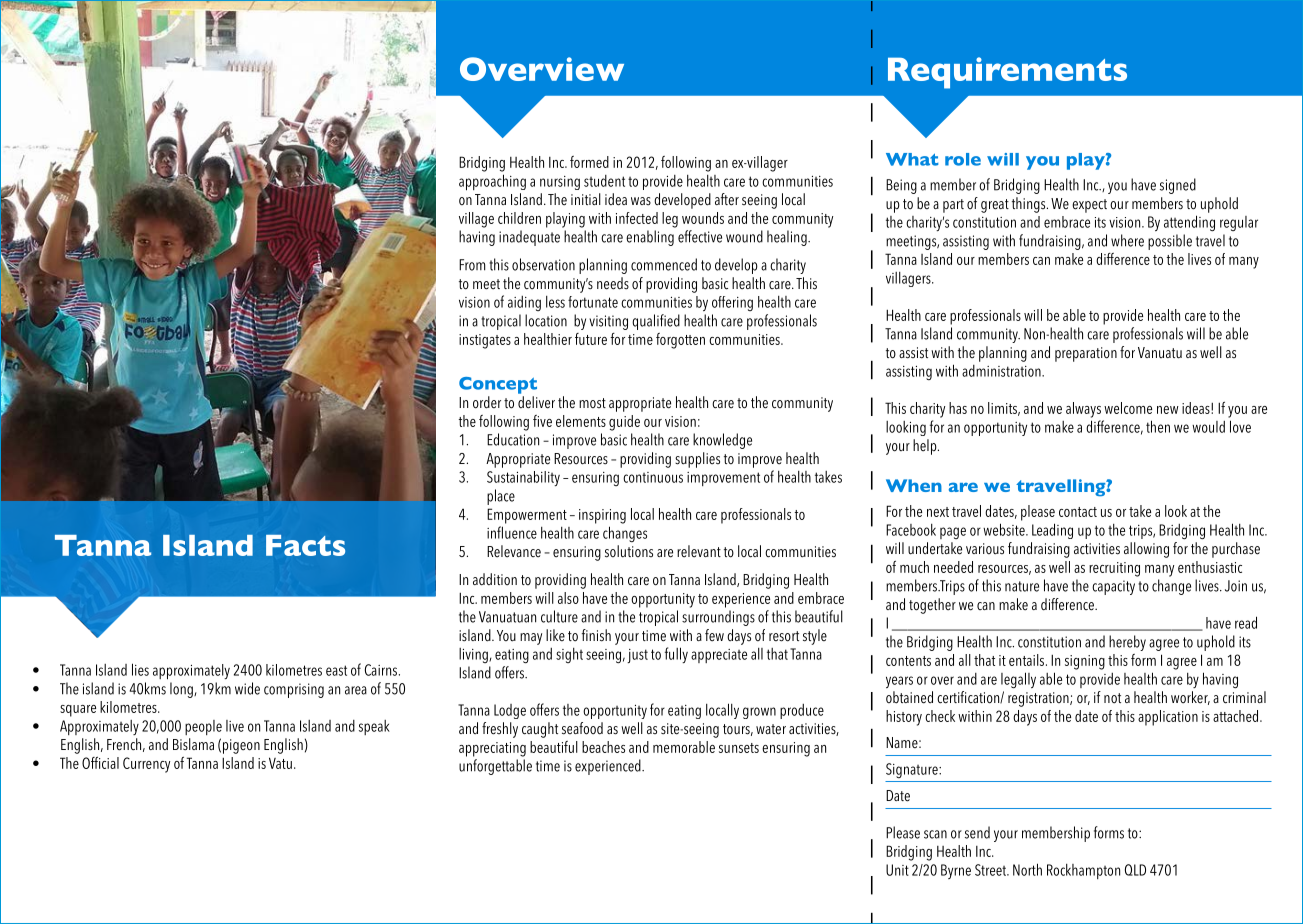  What do you see at coordinates (1007, 73) in the page?
I see `Requirements` at bounding box center [1007, 73].
